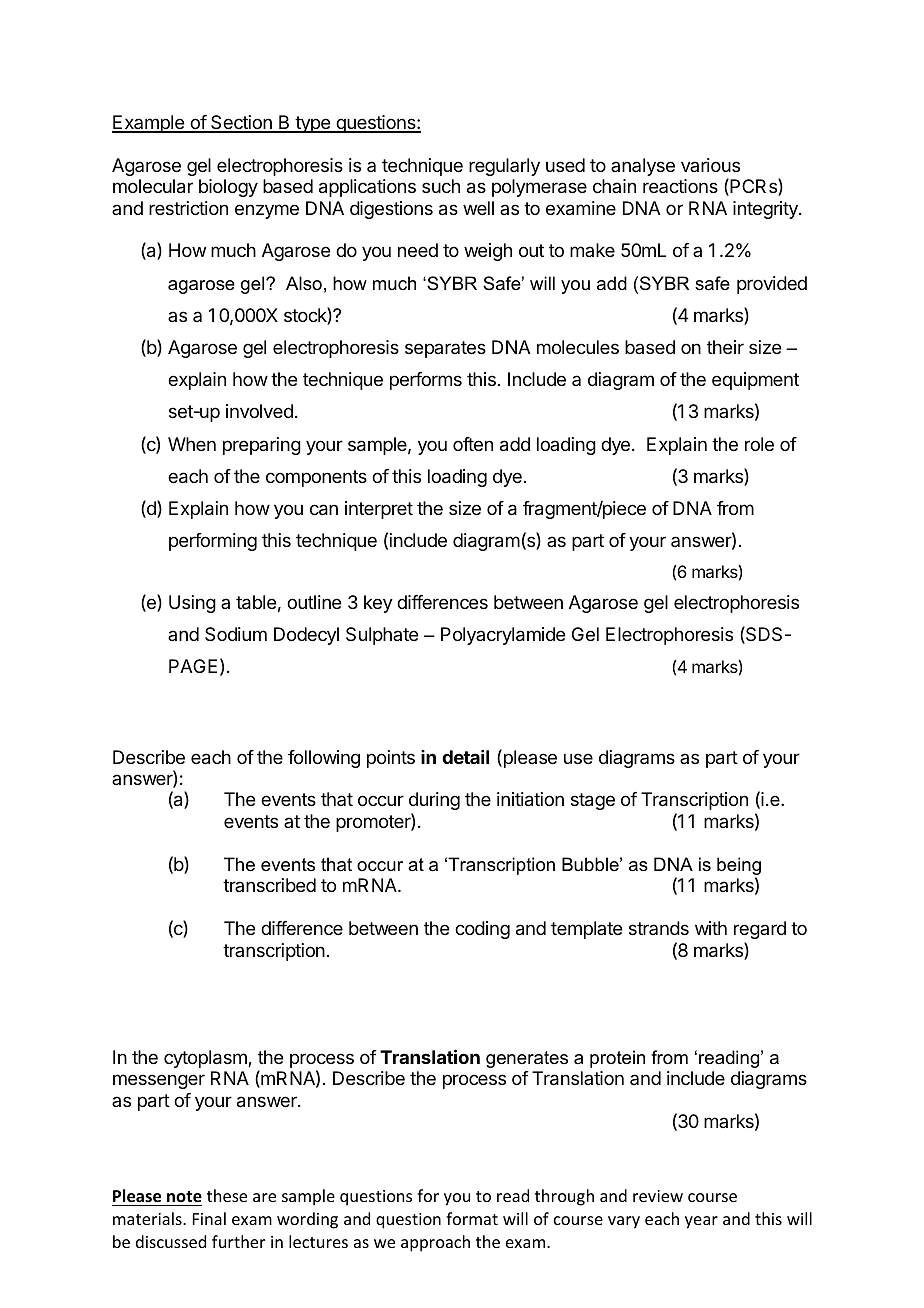  I want to click on during, so click(434, 801).
